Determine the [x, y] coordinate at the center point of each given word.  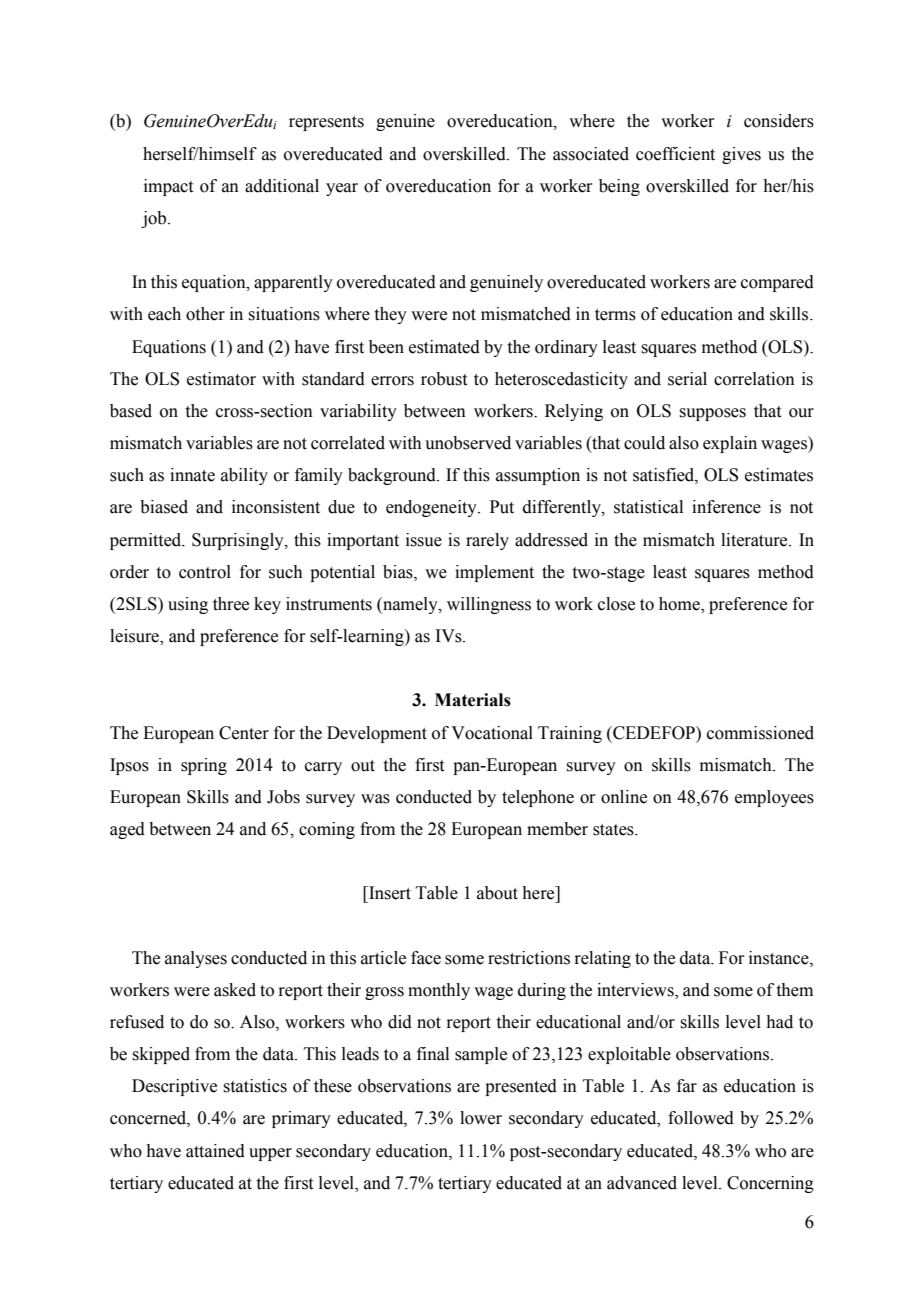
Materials [473, 700]
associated [591, 154]
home [680, 605]
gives [741, 155]
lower [481, 1118]
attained [215, 1151]
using [188, 605]
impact [168, 187]
